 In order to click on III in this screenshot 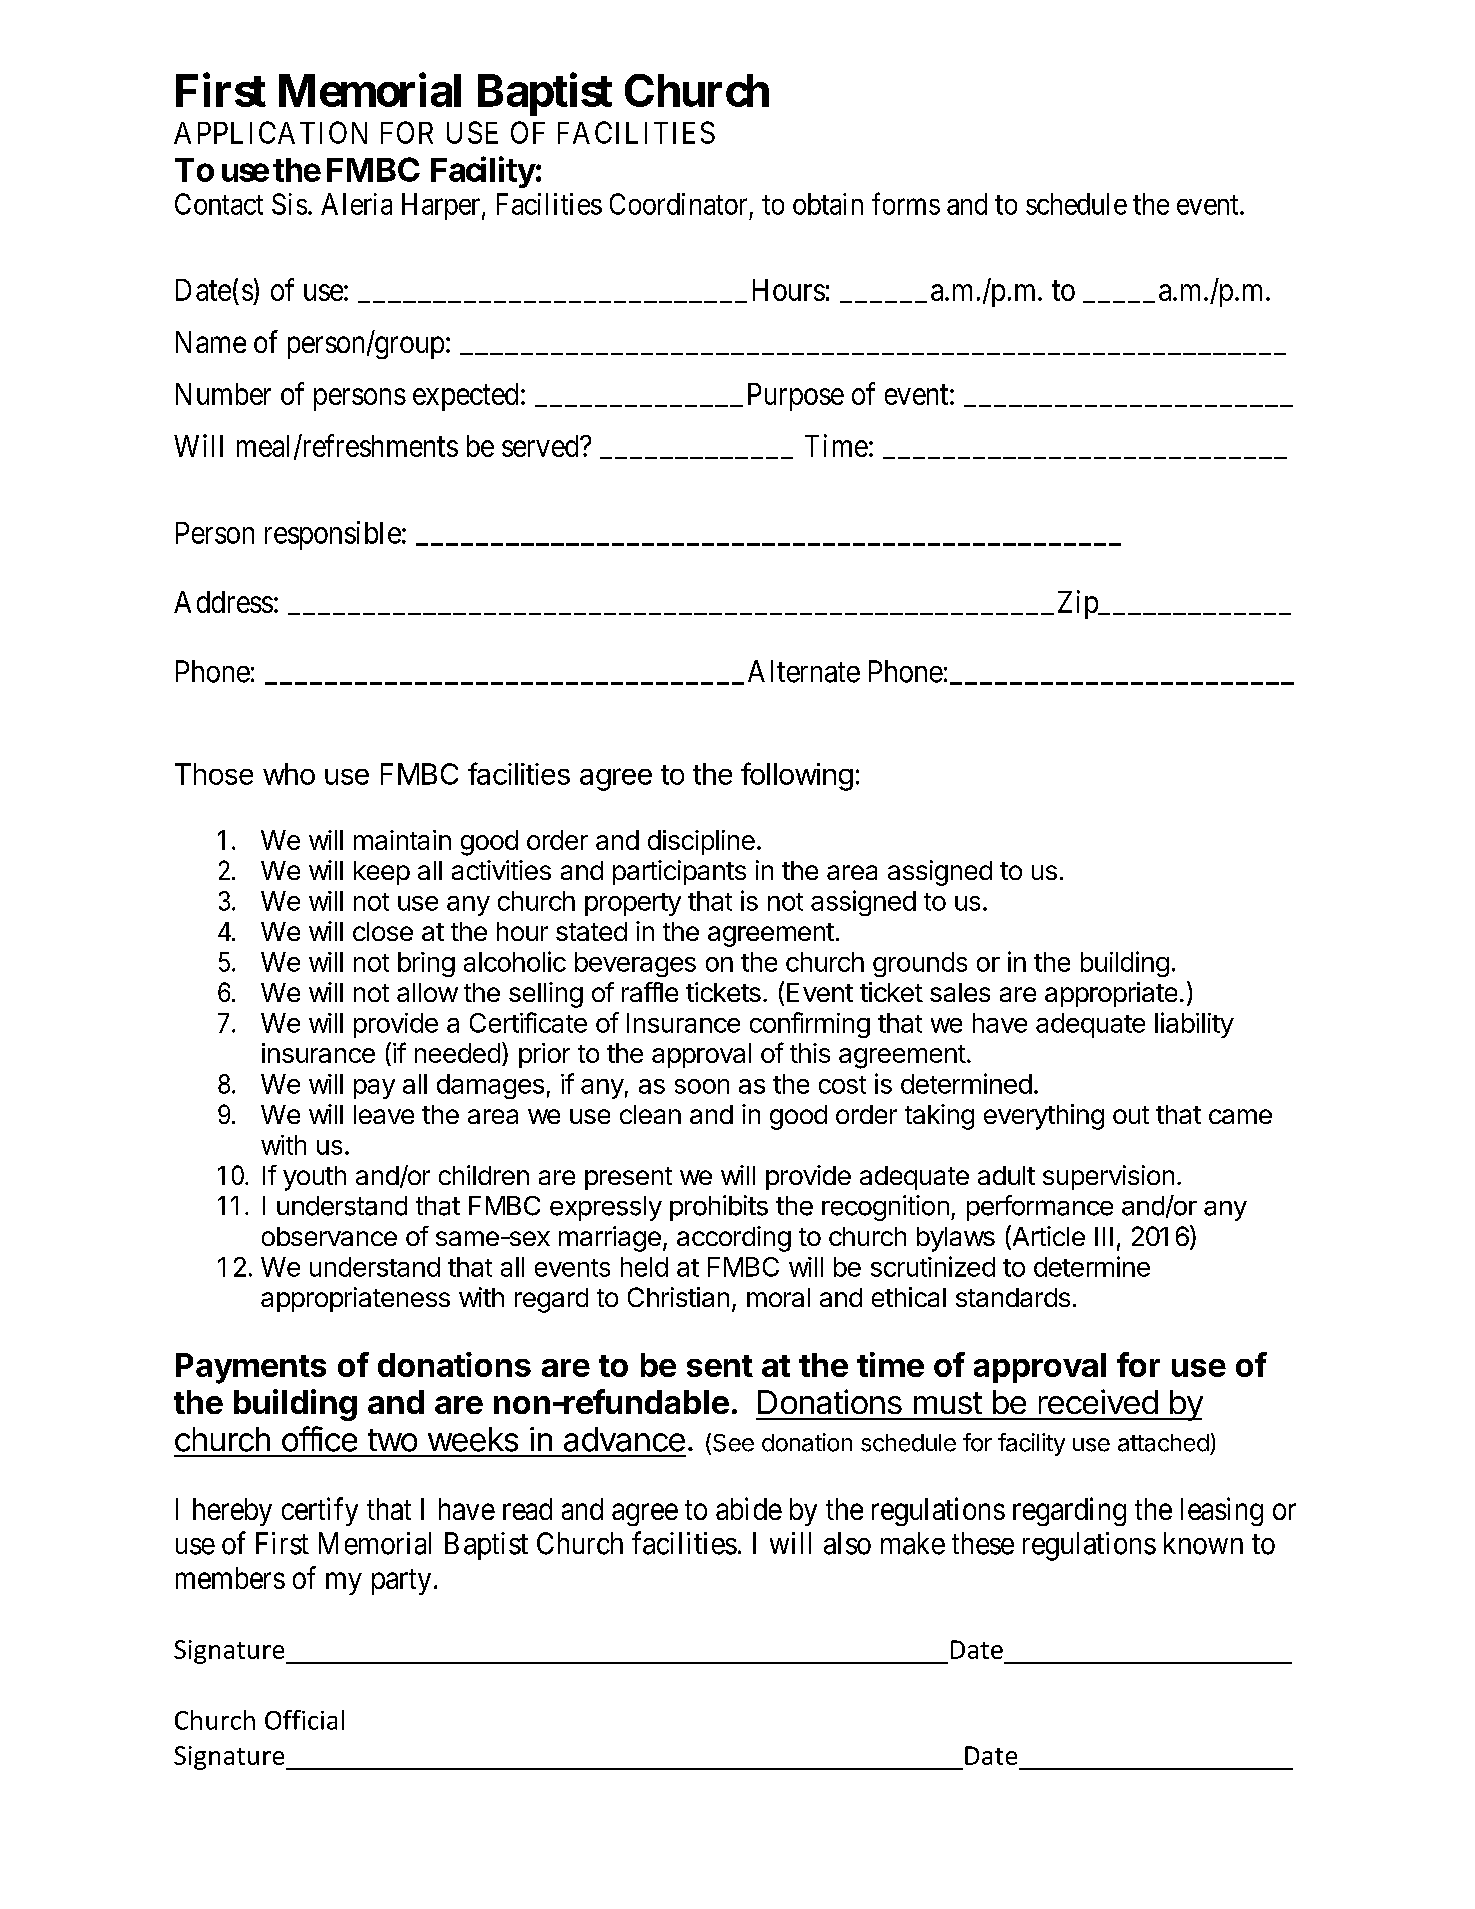, I will do `click(1104, 1236)`.
